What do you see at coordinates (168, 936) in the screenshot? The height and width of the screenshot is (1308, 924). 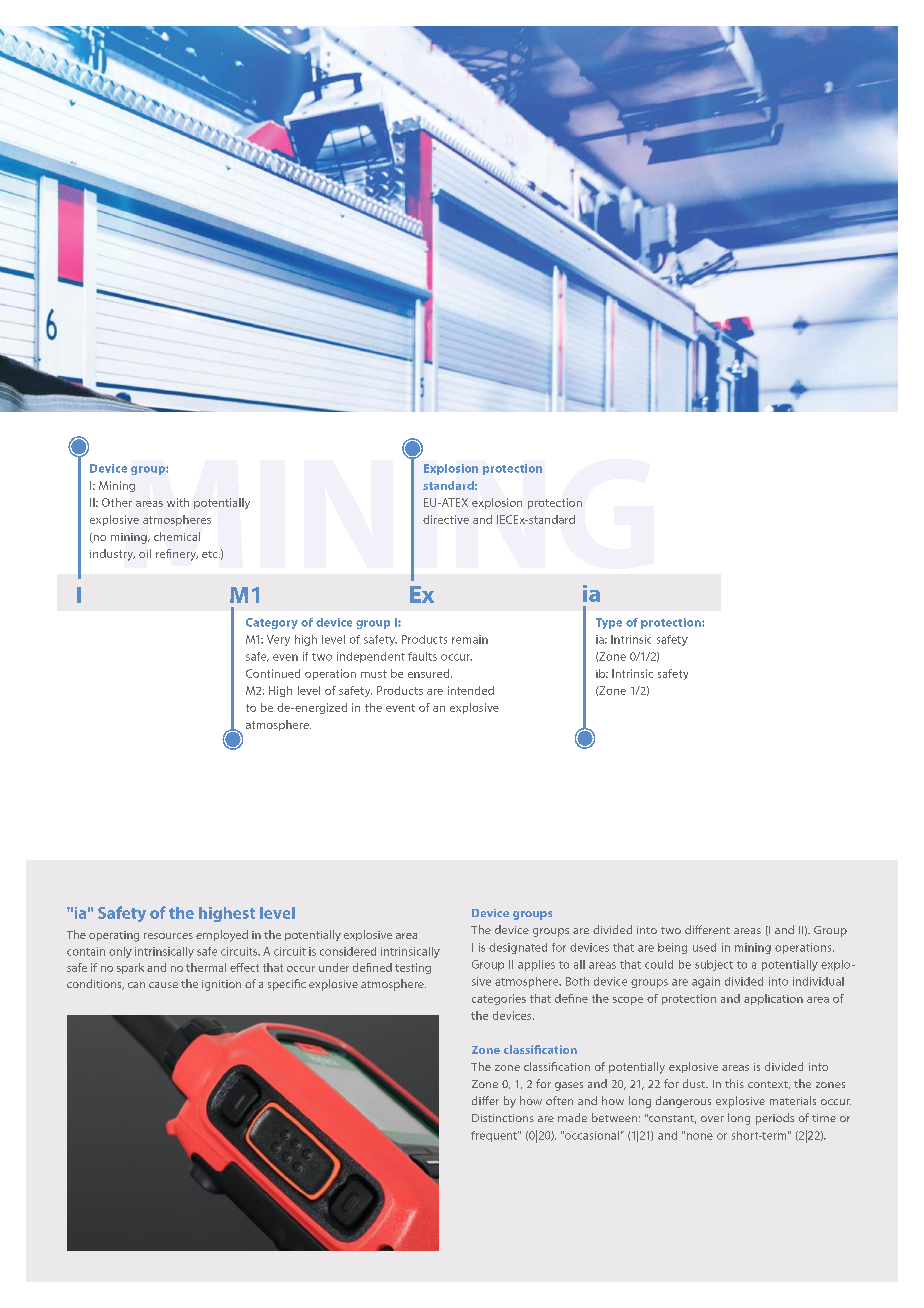 I see `resources` at bounding box center [168, 936].
